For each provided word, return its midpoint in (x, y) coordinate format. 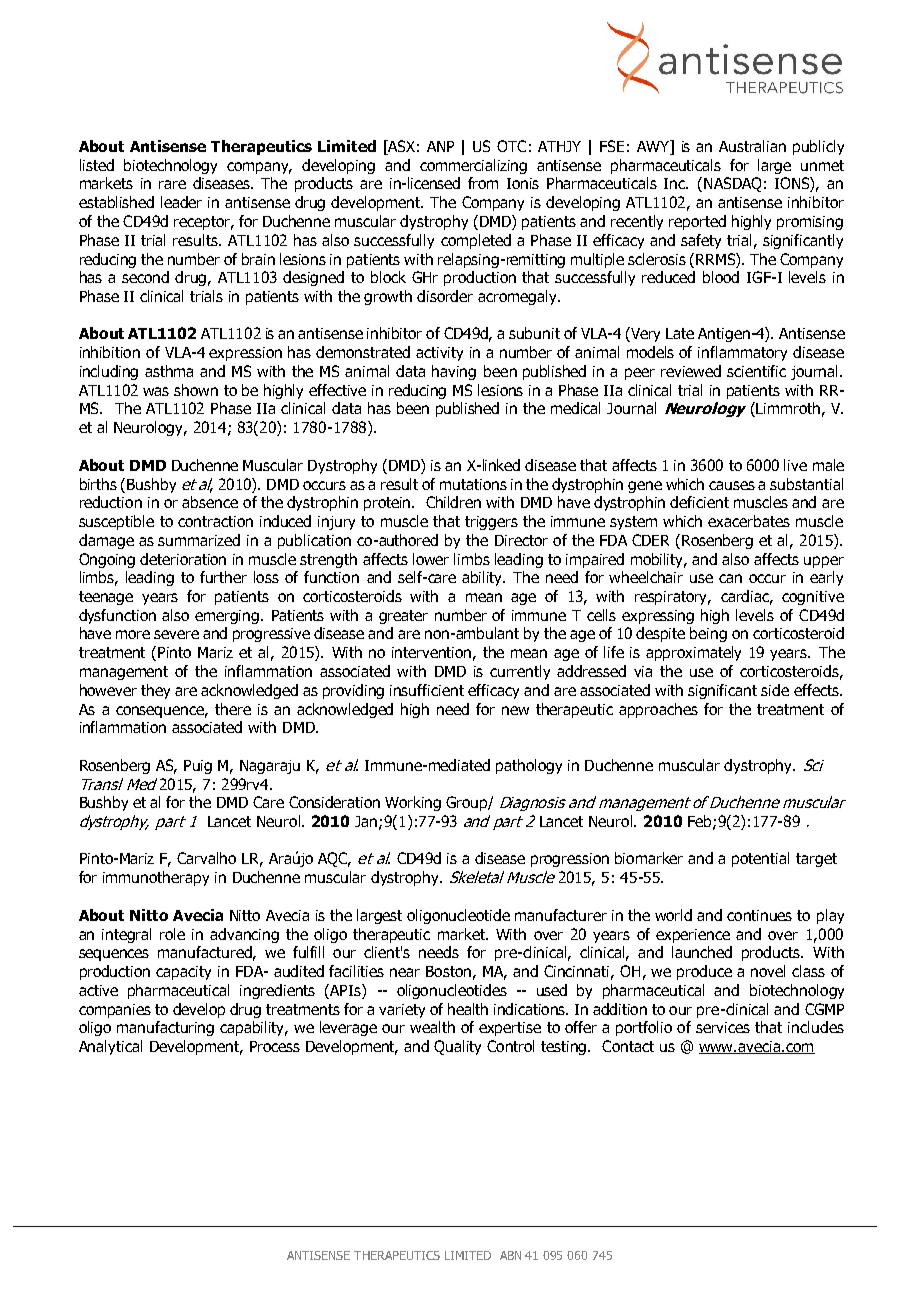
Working (413, 803)
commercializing (473, 166)
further (223, 577)
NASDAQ (732, 184)
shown (196, 390)
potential (760, 859)
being (708, 634)
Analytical (110, 1047)
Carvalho (206, 858)
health (468, 1009)
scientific (756, 371)
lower (431, 559)
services (723, 1027)
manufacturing (165, 1028)
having (454, 372)
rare (172, 184)
